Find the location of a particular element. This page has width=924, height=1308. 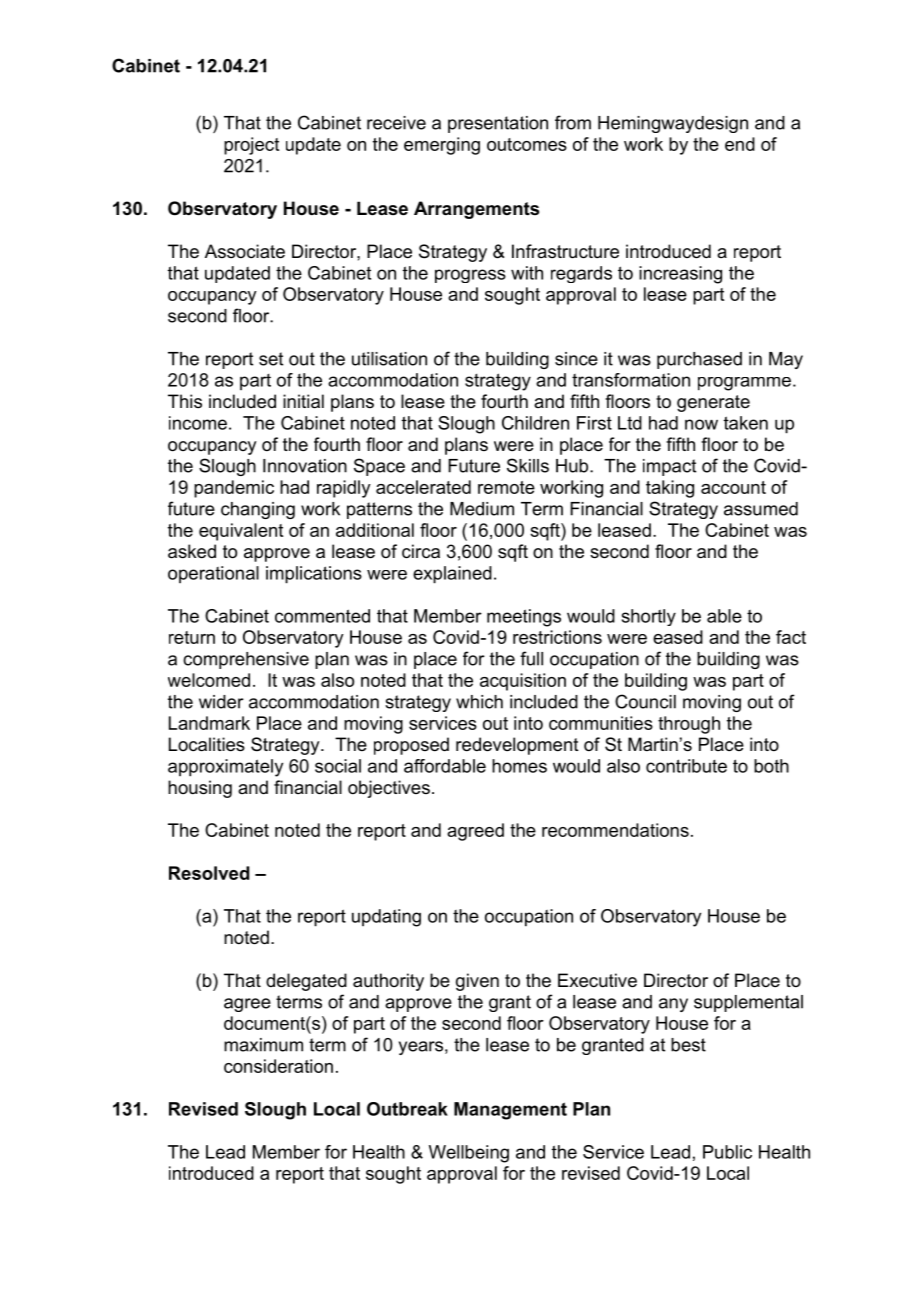

increasing is located at coordinates (680, 275).
